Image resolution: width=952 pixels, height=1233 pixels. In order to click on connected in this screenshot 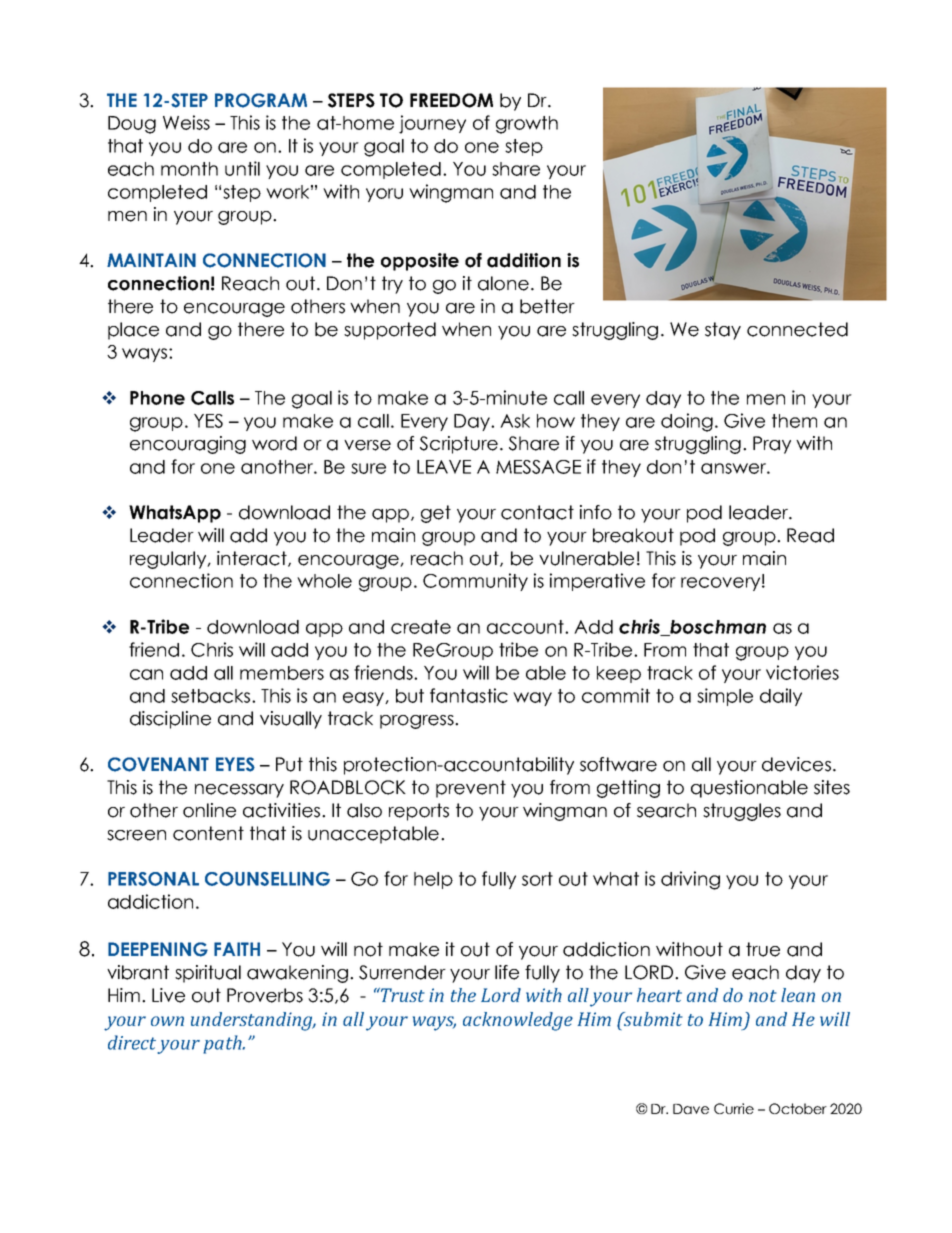, I will do `click(797, 329)`.
